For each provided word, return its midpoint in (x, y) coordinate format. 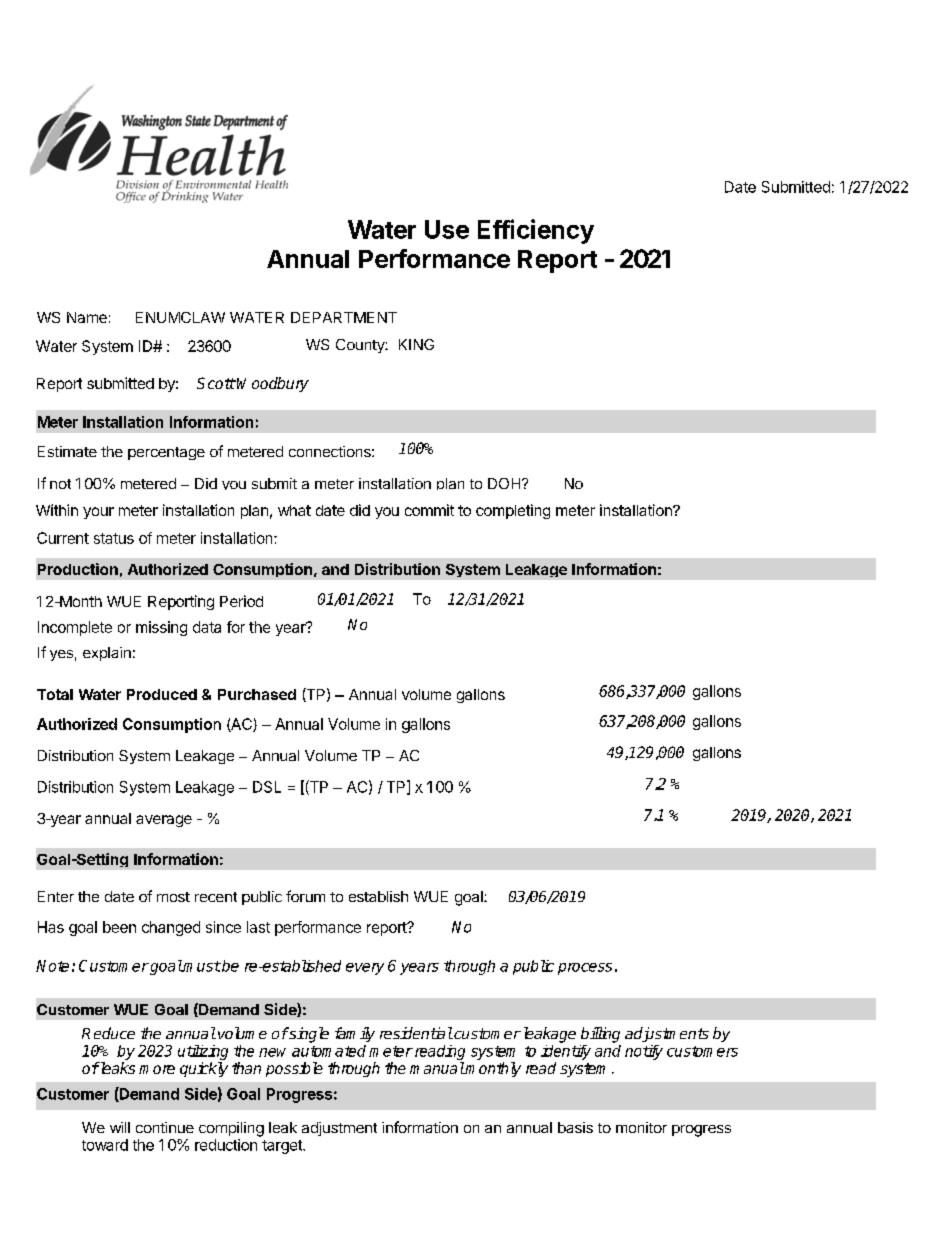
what (294, 510)
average (164, 821)
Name (87, 317)
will (120, 1127)
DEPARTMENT (344, 317)
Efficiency (536, 231)
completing (513, 511)
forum (305, 896)
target (283, 1147)
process (585, 969)
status (114, 538)
